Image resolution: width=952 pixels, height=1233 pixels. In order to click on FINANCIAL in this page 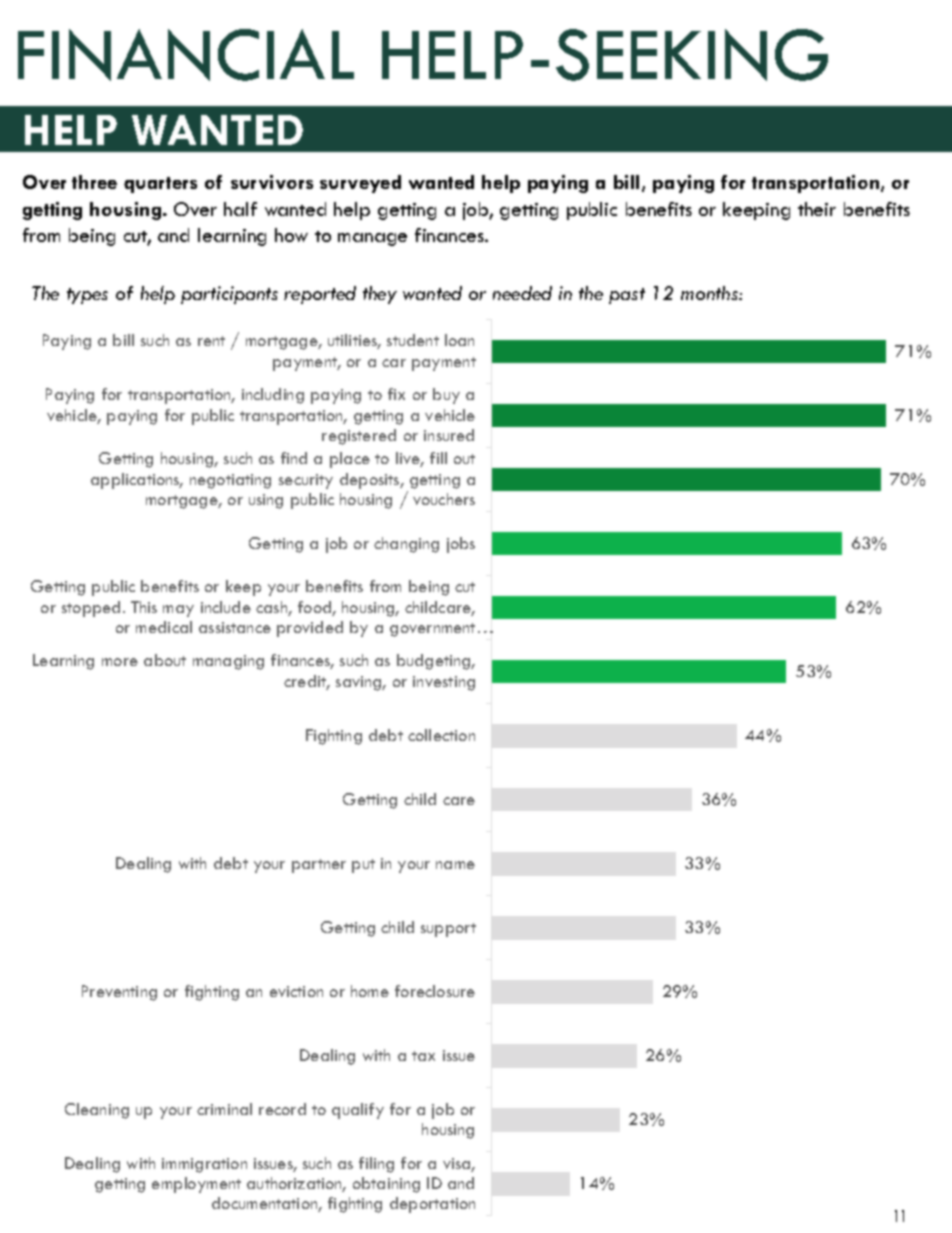, I will do `click(186, 55)`.
